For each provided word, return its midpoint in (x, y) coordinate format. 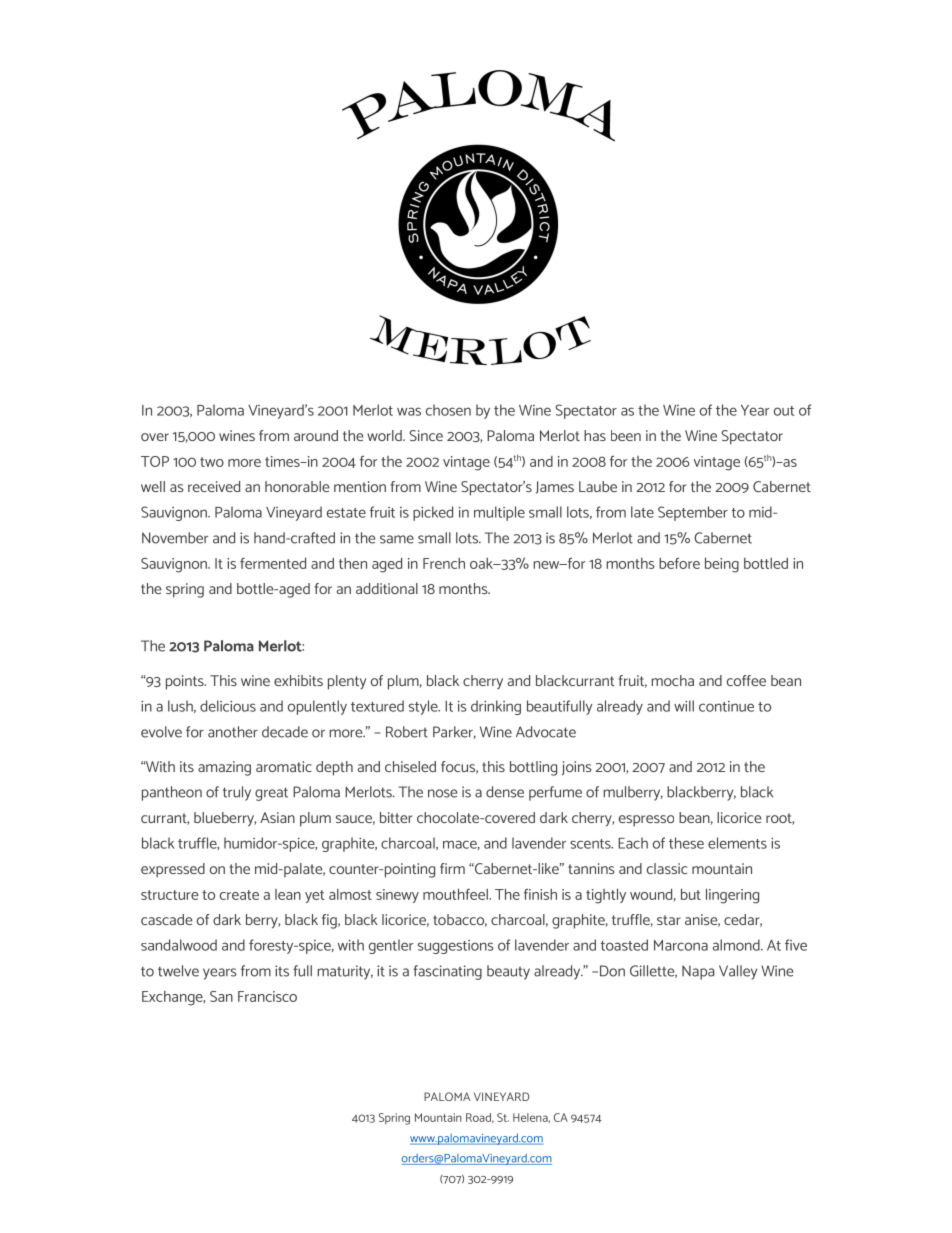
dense (505, 792)
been (626, 435)
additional (387, 588)
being (722, 565)
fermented (273, 563)
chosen (448, 410)
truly (237, 793)
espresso (646, 821)
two (212, 462)
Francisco (267, 996)
